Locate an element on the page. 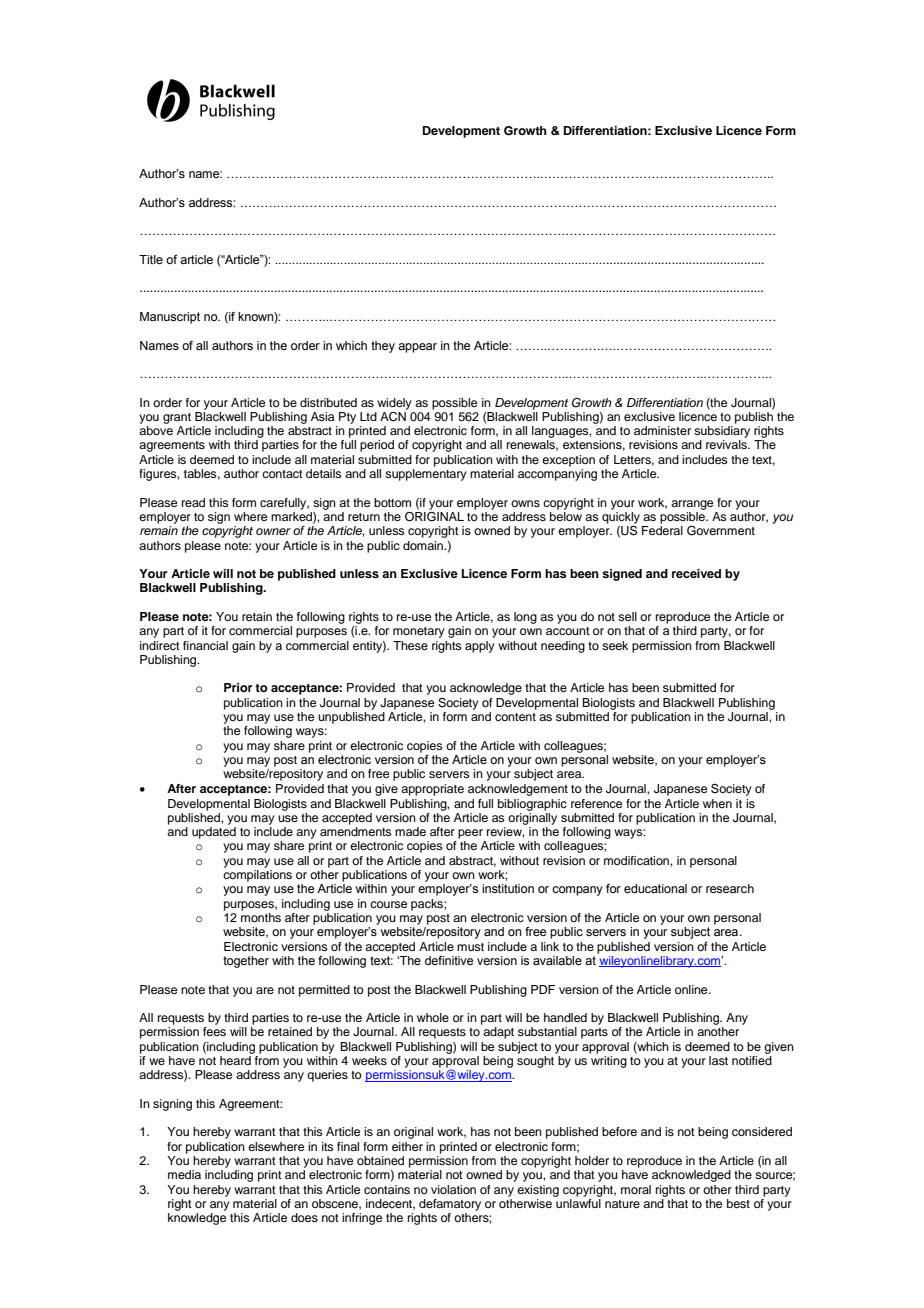 The height and width of the page is (1308, 924). violation is located at coordinates (453, 1189).
